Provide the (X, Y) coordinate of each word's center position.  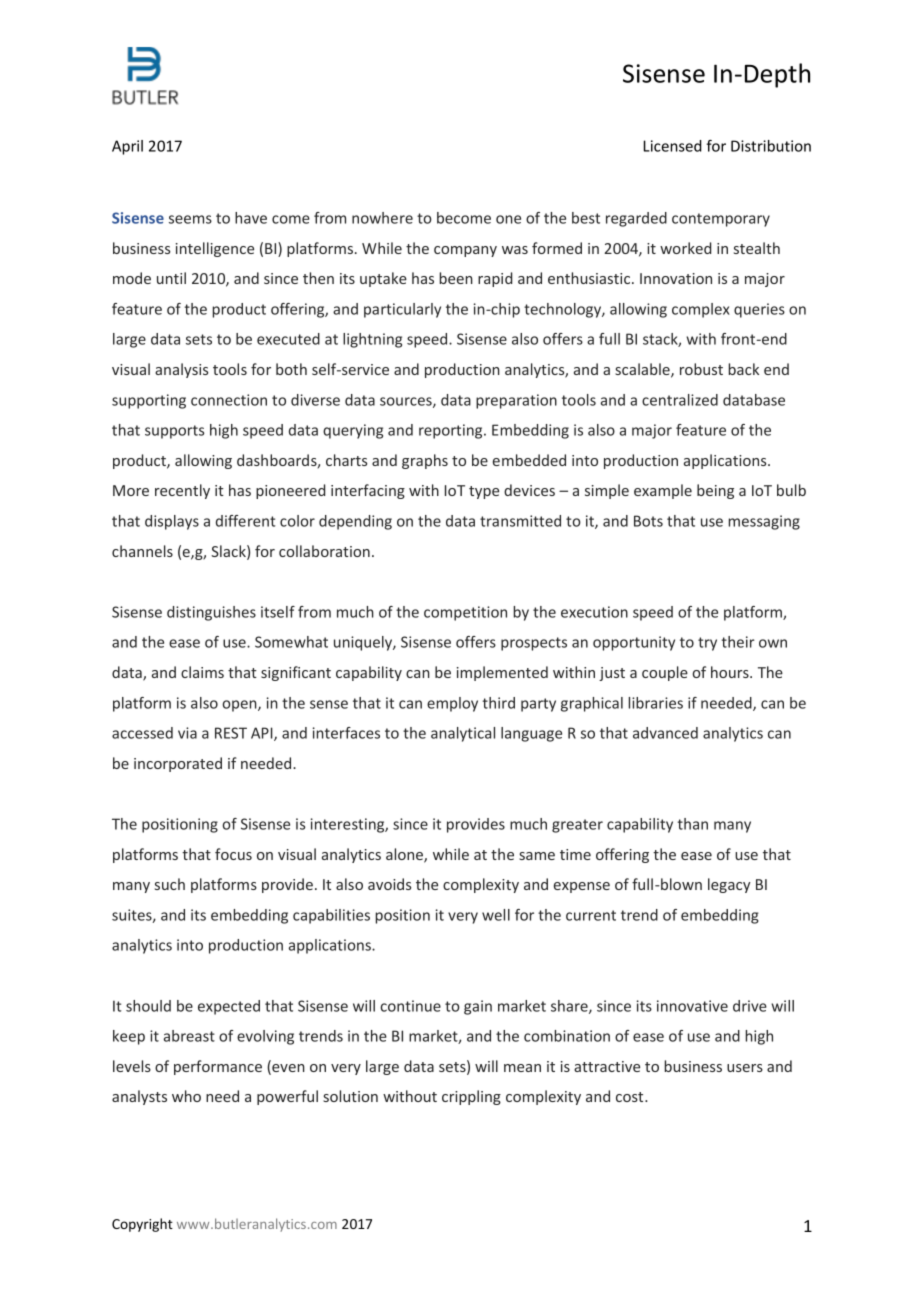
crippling (471, 1097)
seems (190, 219)
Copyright (142, 1225)
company (465, 251)
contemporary (721, 220)
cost (631, 1097)
